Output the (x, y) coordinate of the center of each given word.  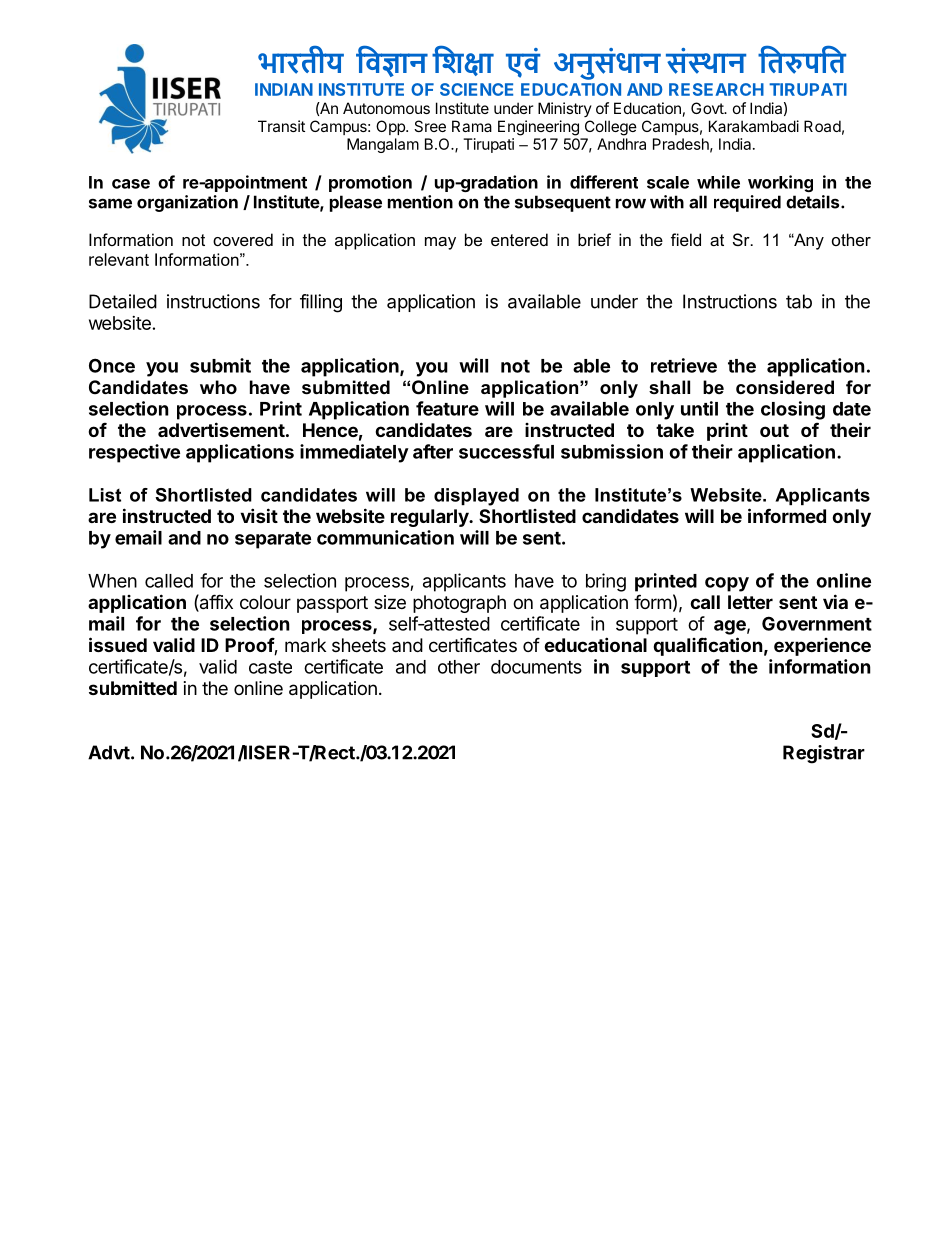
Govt (708, 108)
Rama (472, 126)
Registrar (824, 754)
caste (270, 667)
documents (536, 667)
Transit (281, 126)
